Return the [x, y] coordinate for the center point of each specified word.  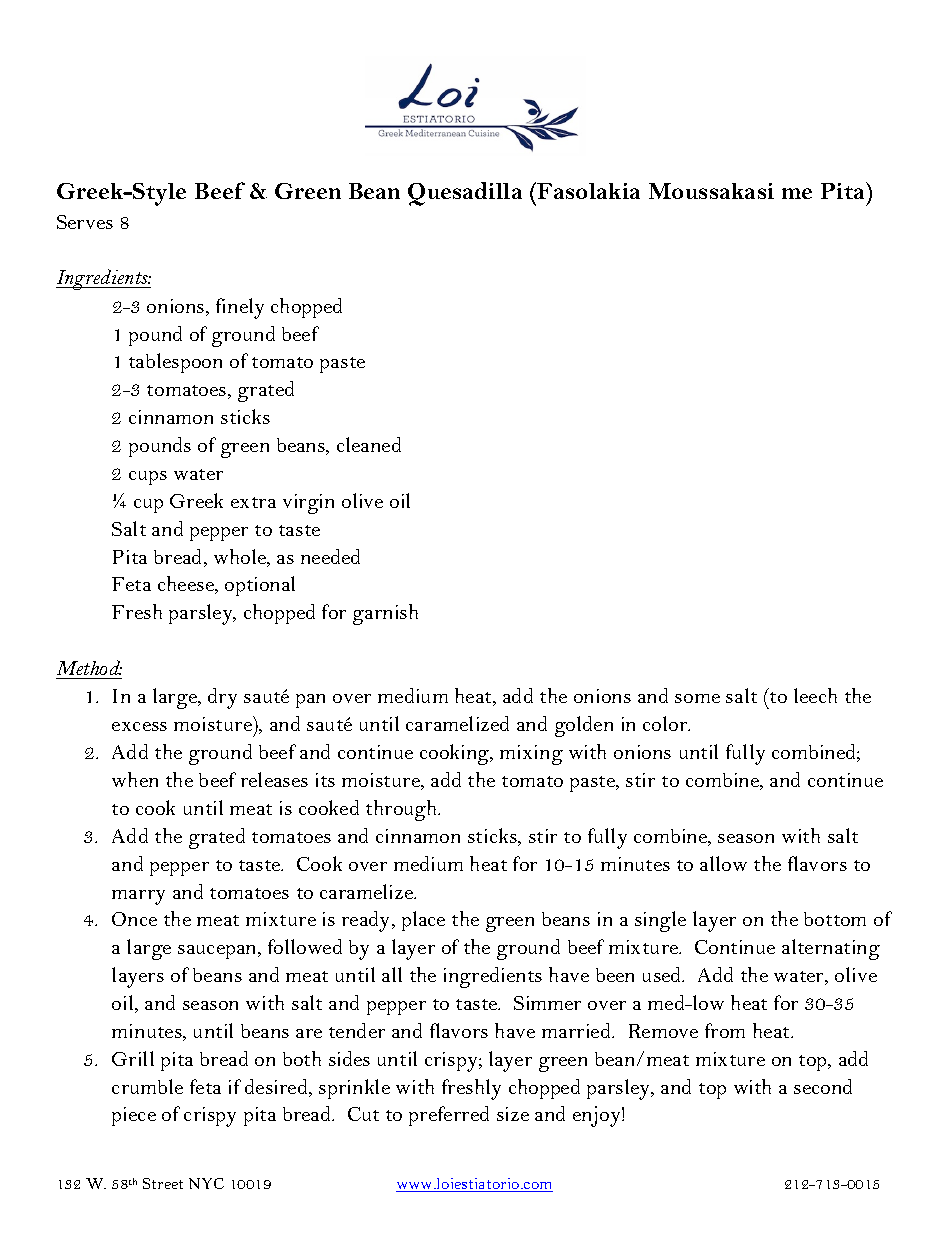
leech [815, 695]
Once [134, 919]
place [423, 921]
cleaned [369, 444]
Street [163, 1183]
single [660, 921]
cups [148, 478]
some [697, 698]
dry [222, 698]
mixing [531, 755]
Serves [85, 222]
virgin [308, 504]
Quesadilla [465, 194]
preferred [449, 1116]
